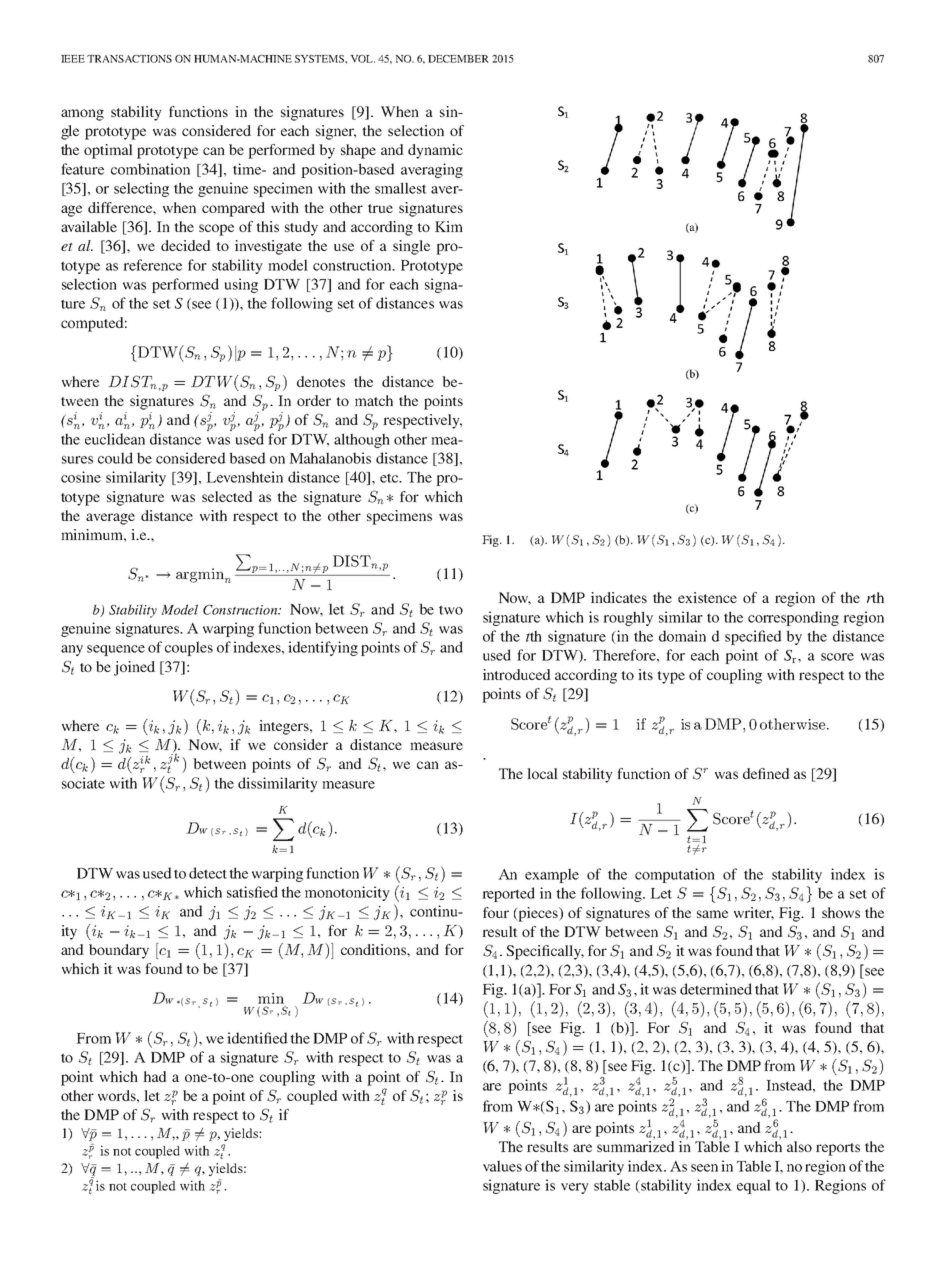  What do you see at coordinates (435, 151) in the image?
I see `dynamic` at bounding box center [435, 151].
